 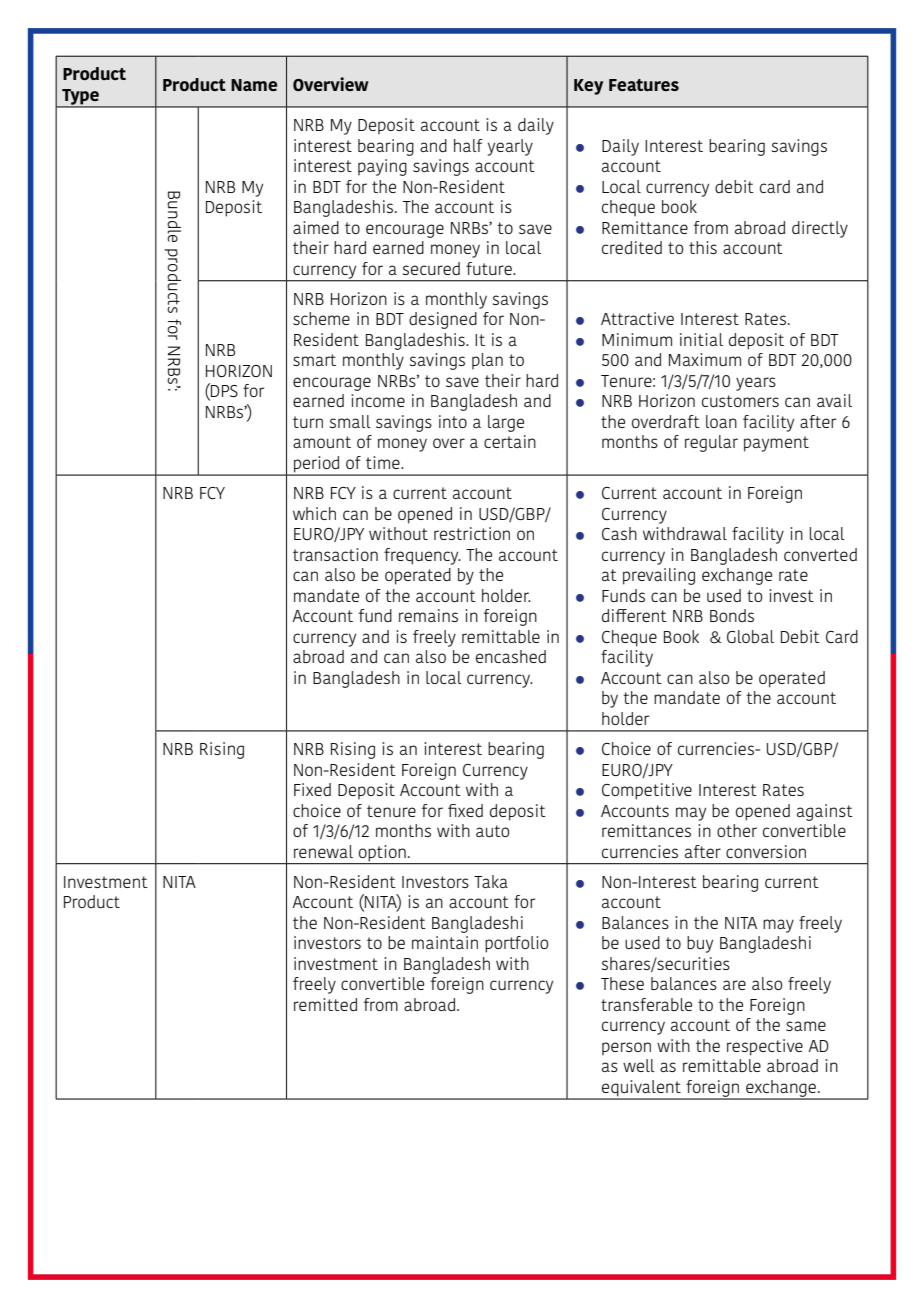 What do you see at coordinates (325, 1004) in the screenshot?
I see `remitted` at bounding box center [325, 1004].
